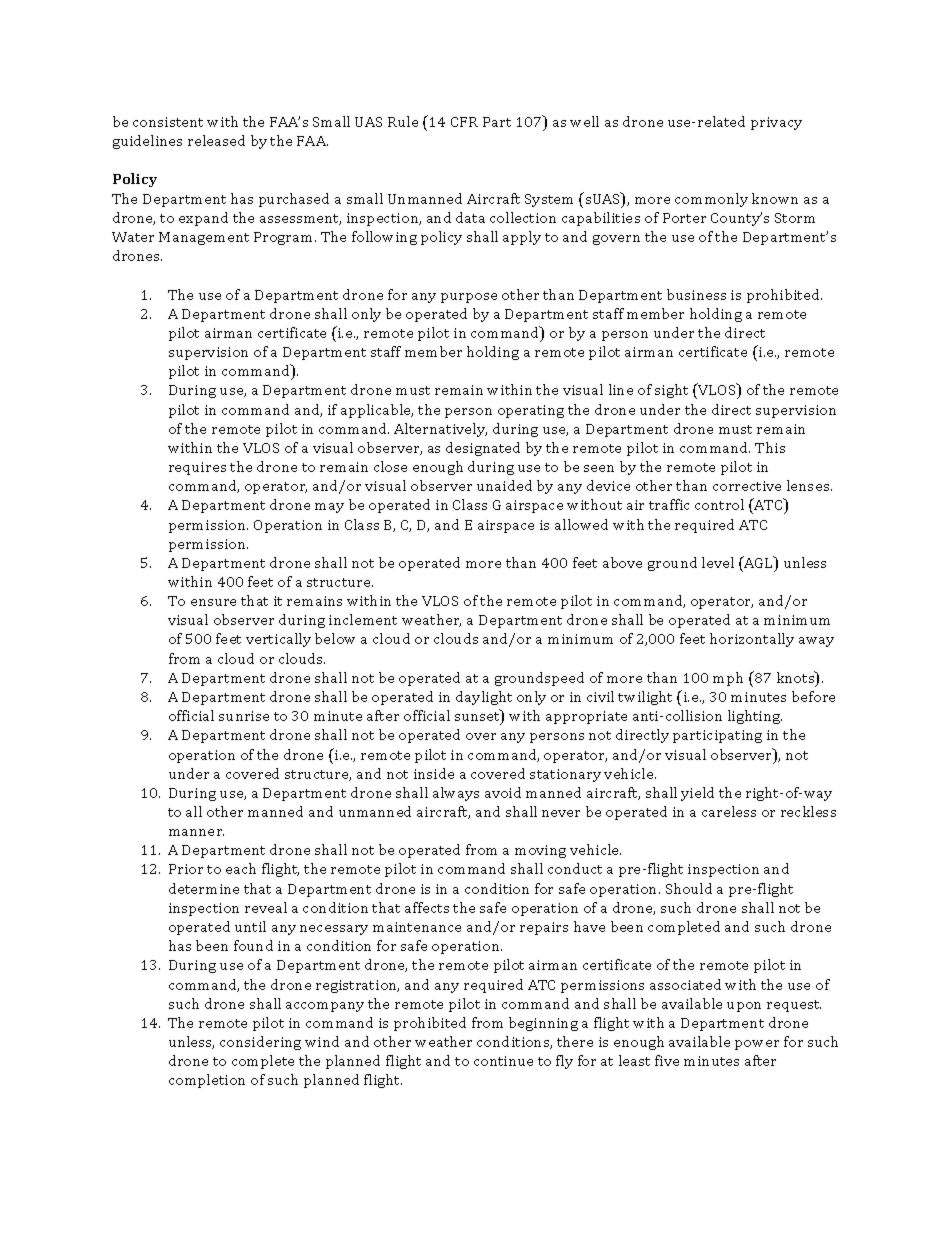  What do you see at coordinates (776, 123) in the screenshot?
I see `privacy` at bounding box center [776, 123].
